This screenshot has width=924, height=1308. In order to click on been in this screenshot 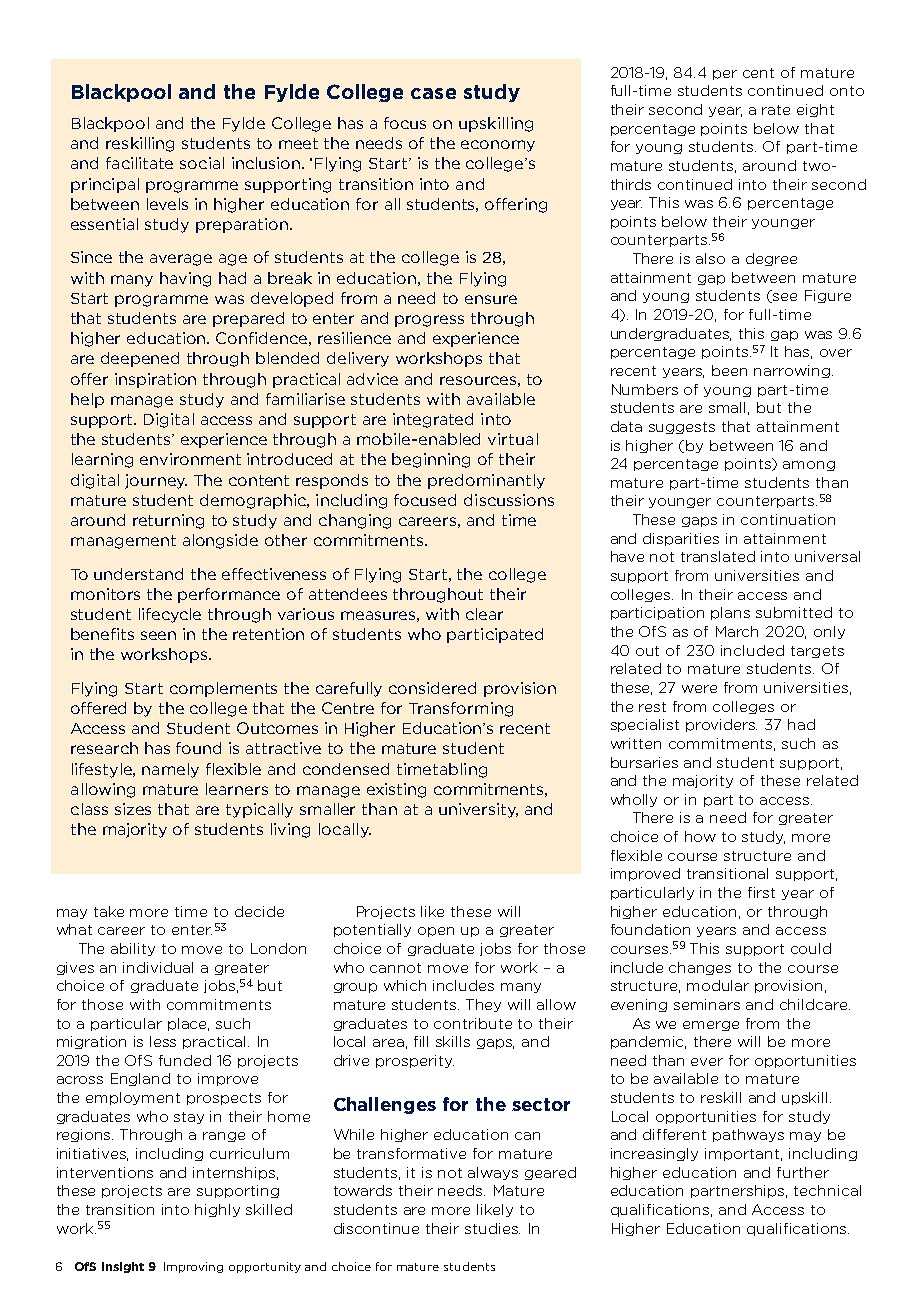, I will do `click(729, 370)`.
